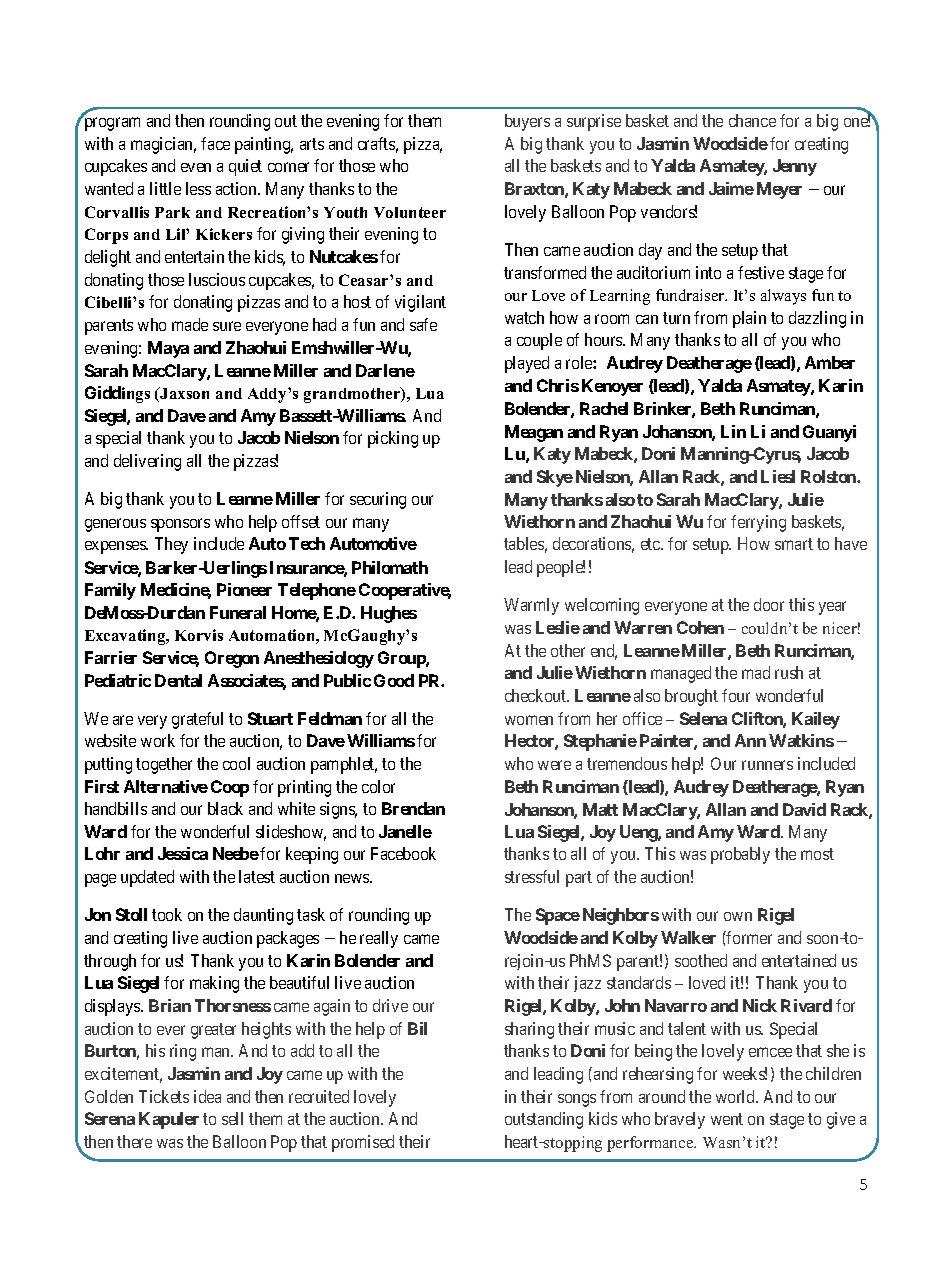 The width and height of the document is (952, 1272). Describe the element at coordinates (163, 145) in the document. I see `magician` at that location.
